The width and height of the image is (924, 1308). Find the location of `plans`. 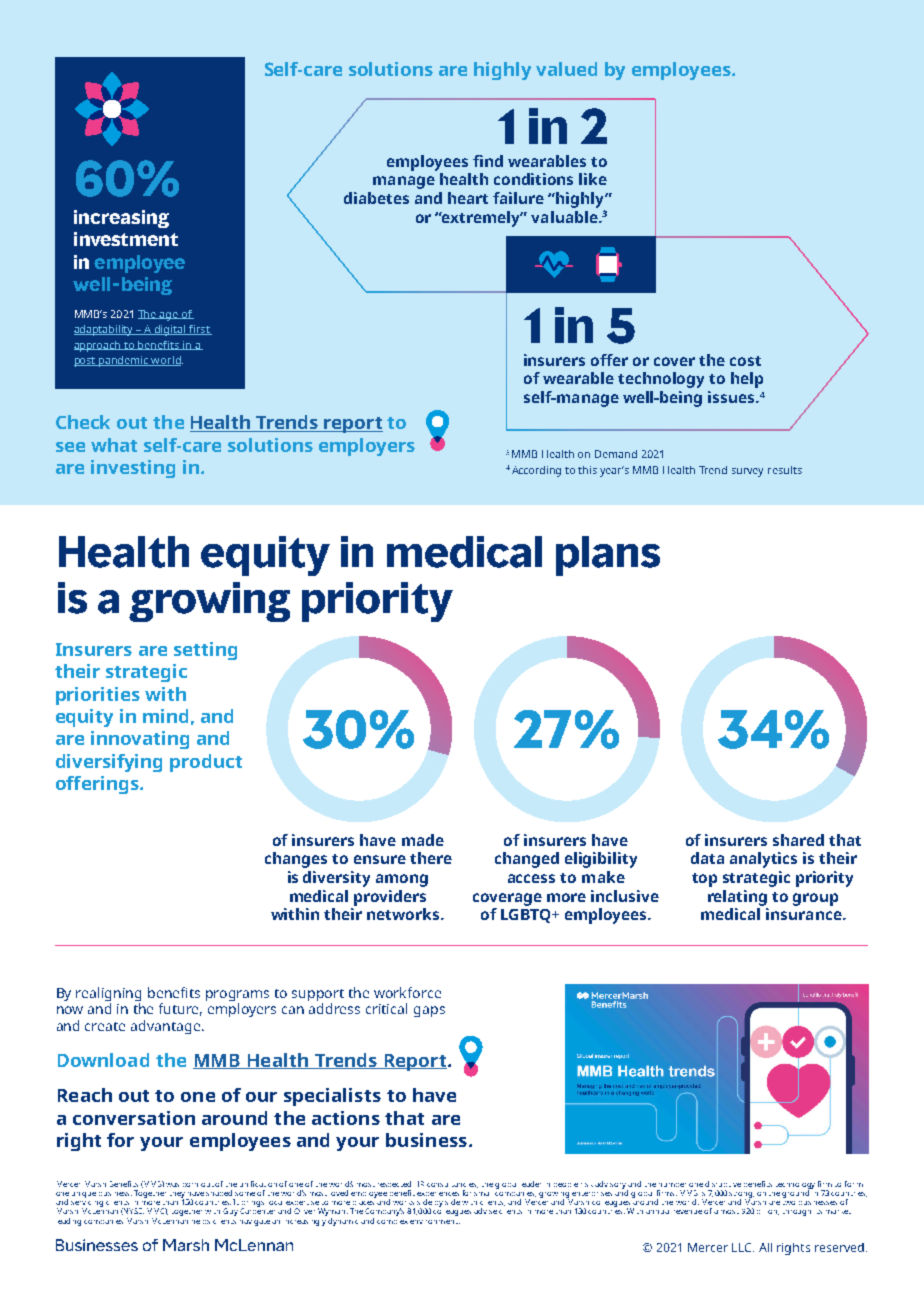

plans is located at coordinates (608, 556).
